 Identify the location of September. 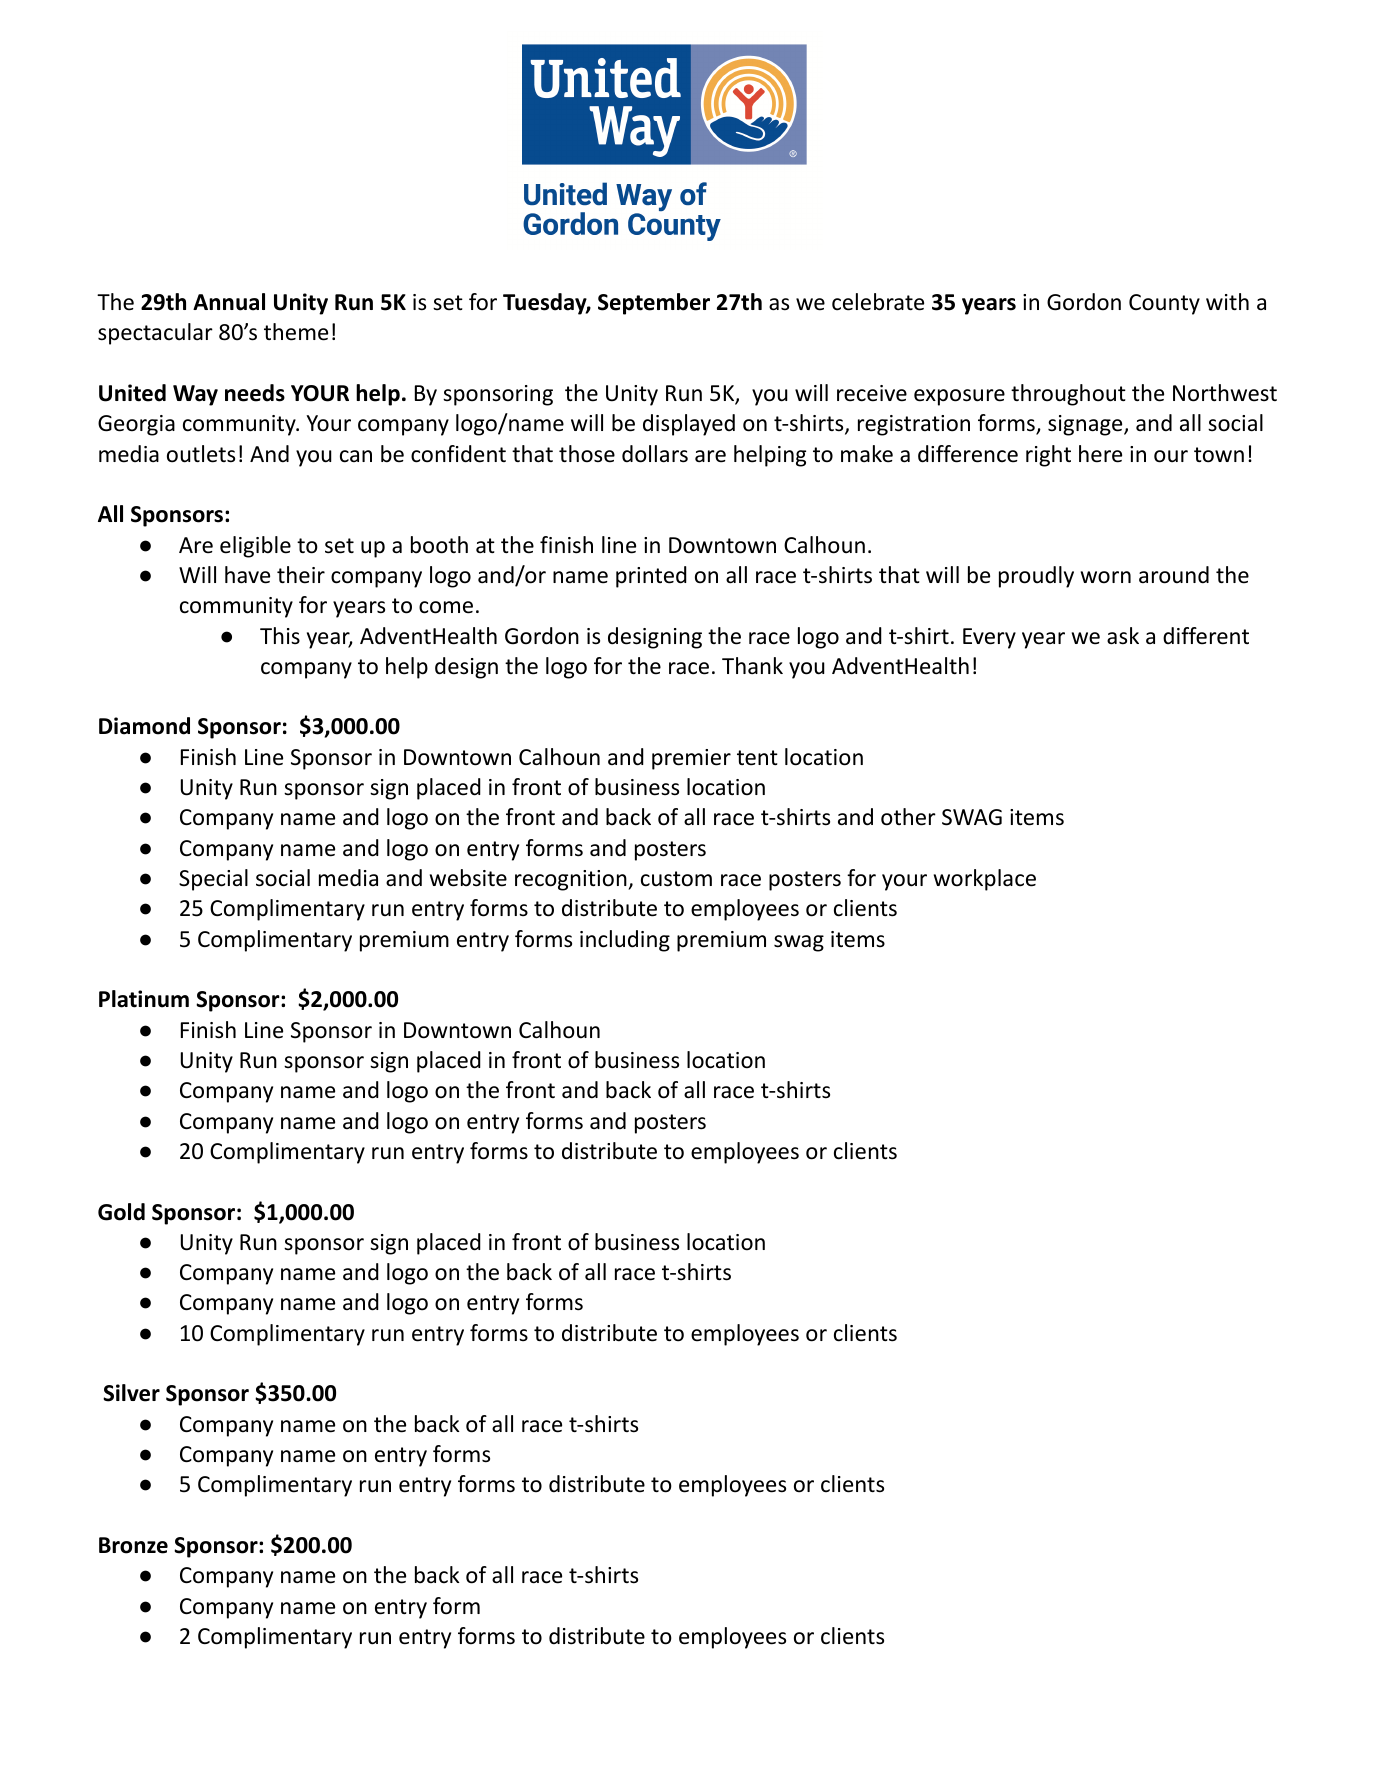
(654, 304).
